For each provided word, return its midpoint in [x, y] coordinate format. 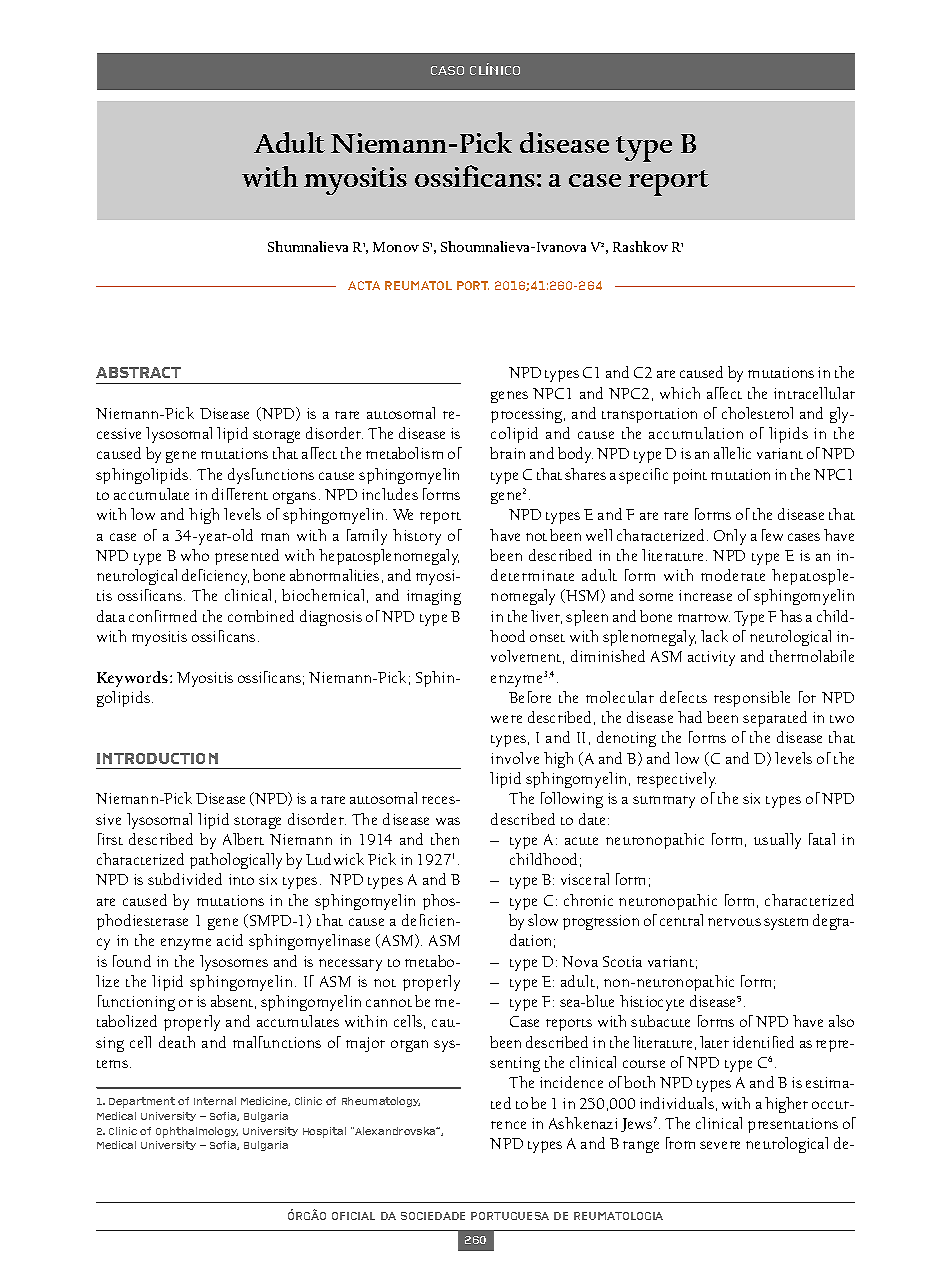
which [680, 393]
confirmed [163, 616]
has [791, 616]
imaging [434, 597]
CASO [447, 70]
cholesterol [757, 413]
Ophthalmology [197, 1132]
